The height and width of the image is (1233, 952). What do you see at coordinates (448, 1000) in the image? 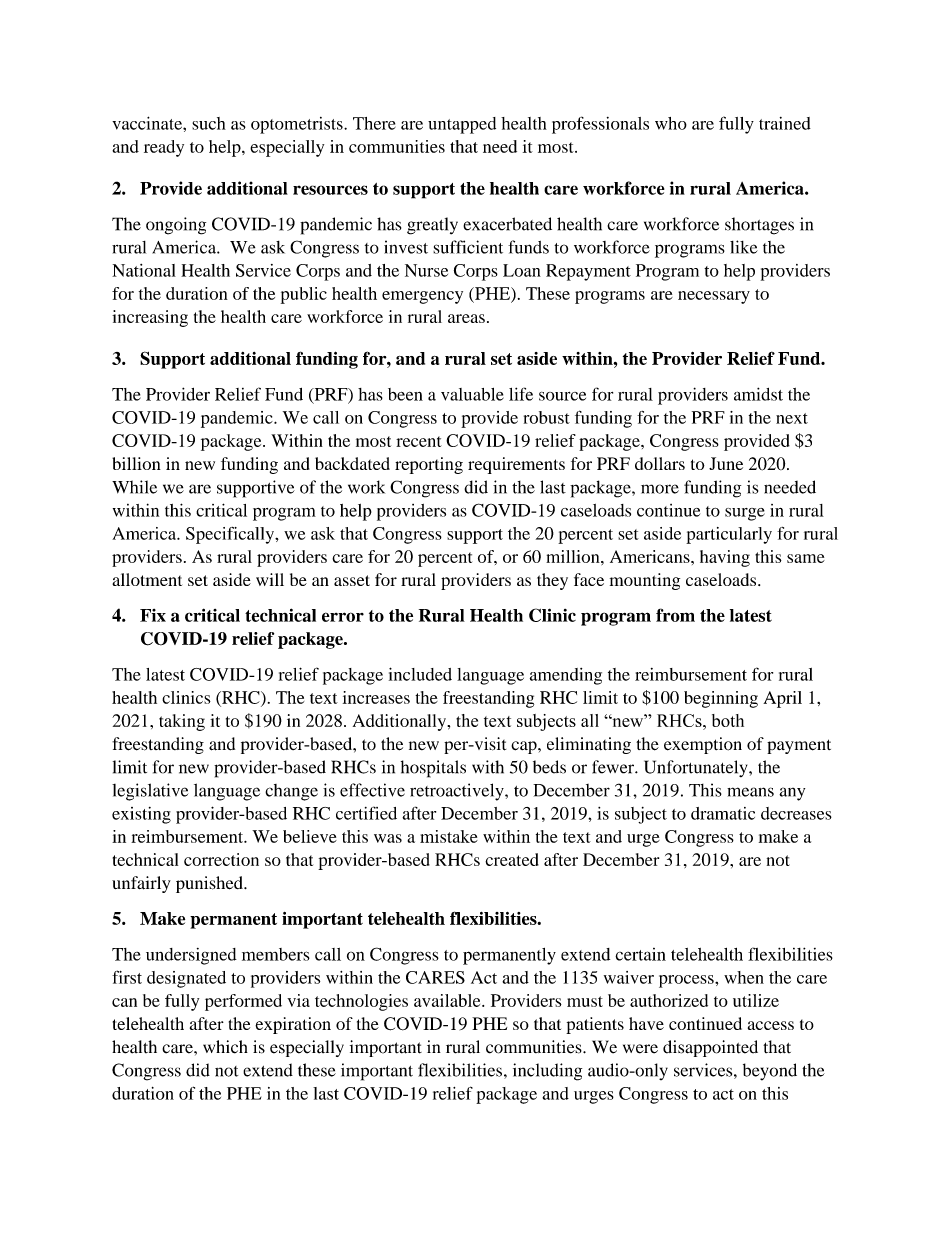
I see `available` at bounding box center [448, 1000].
